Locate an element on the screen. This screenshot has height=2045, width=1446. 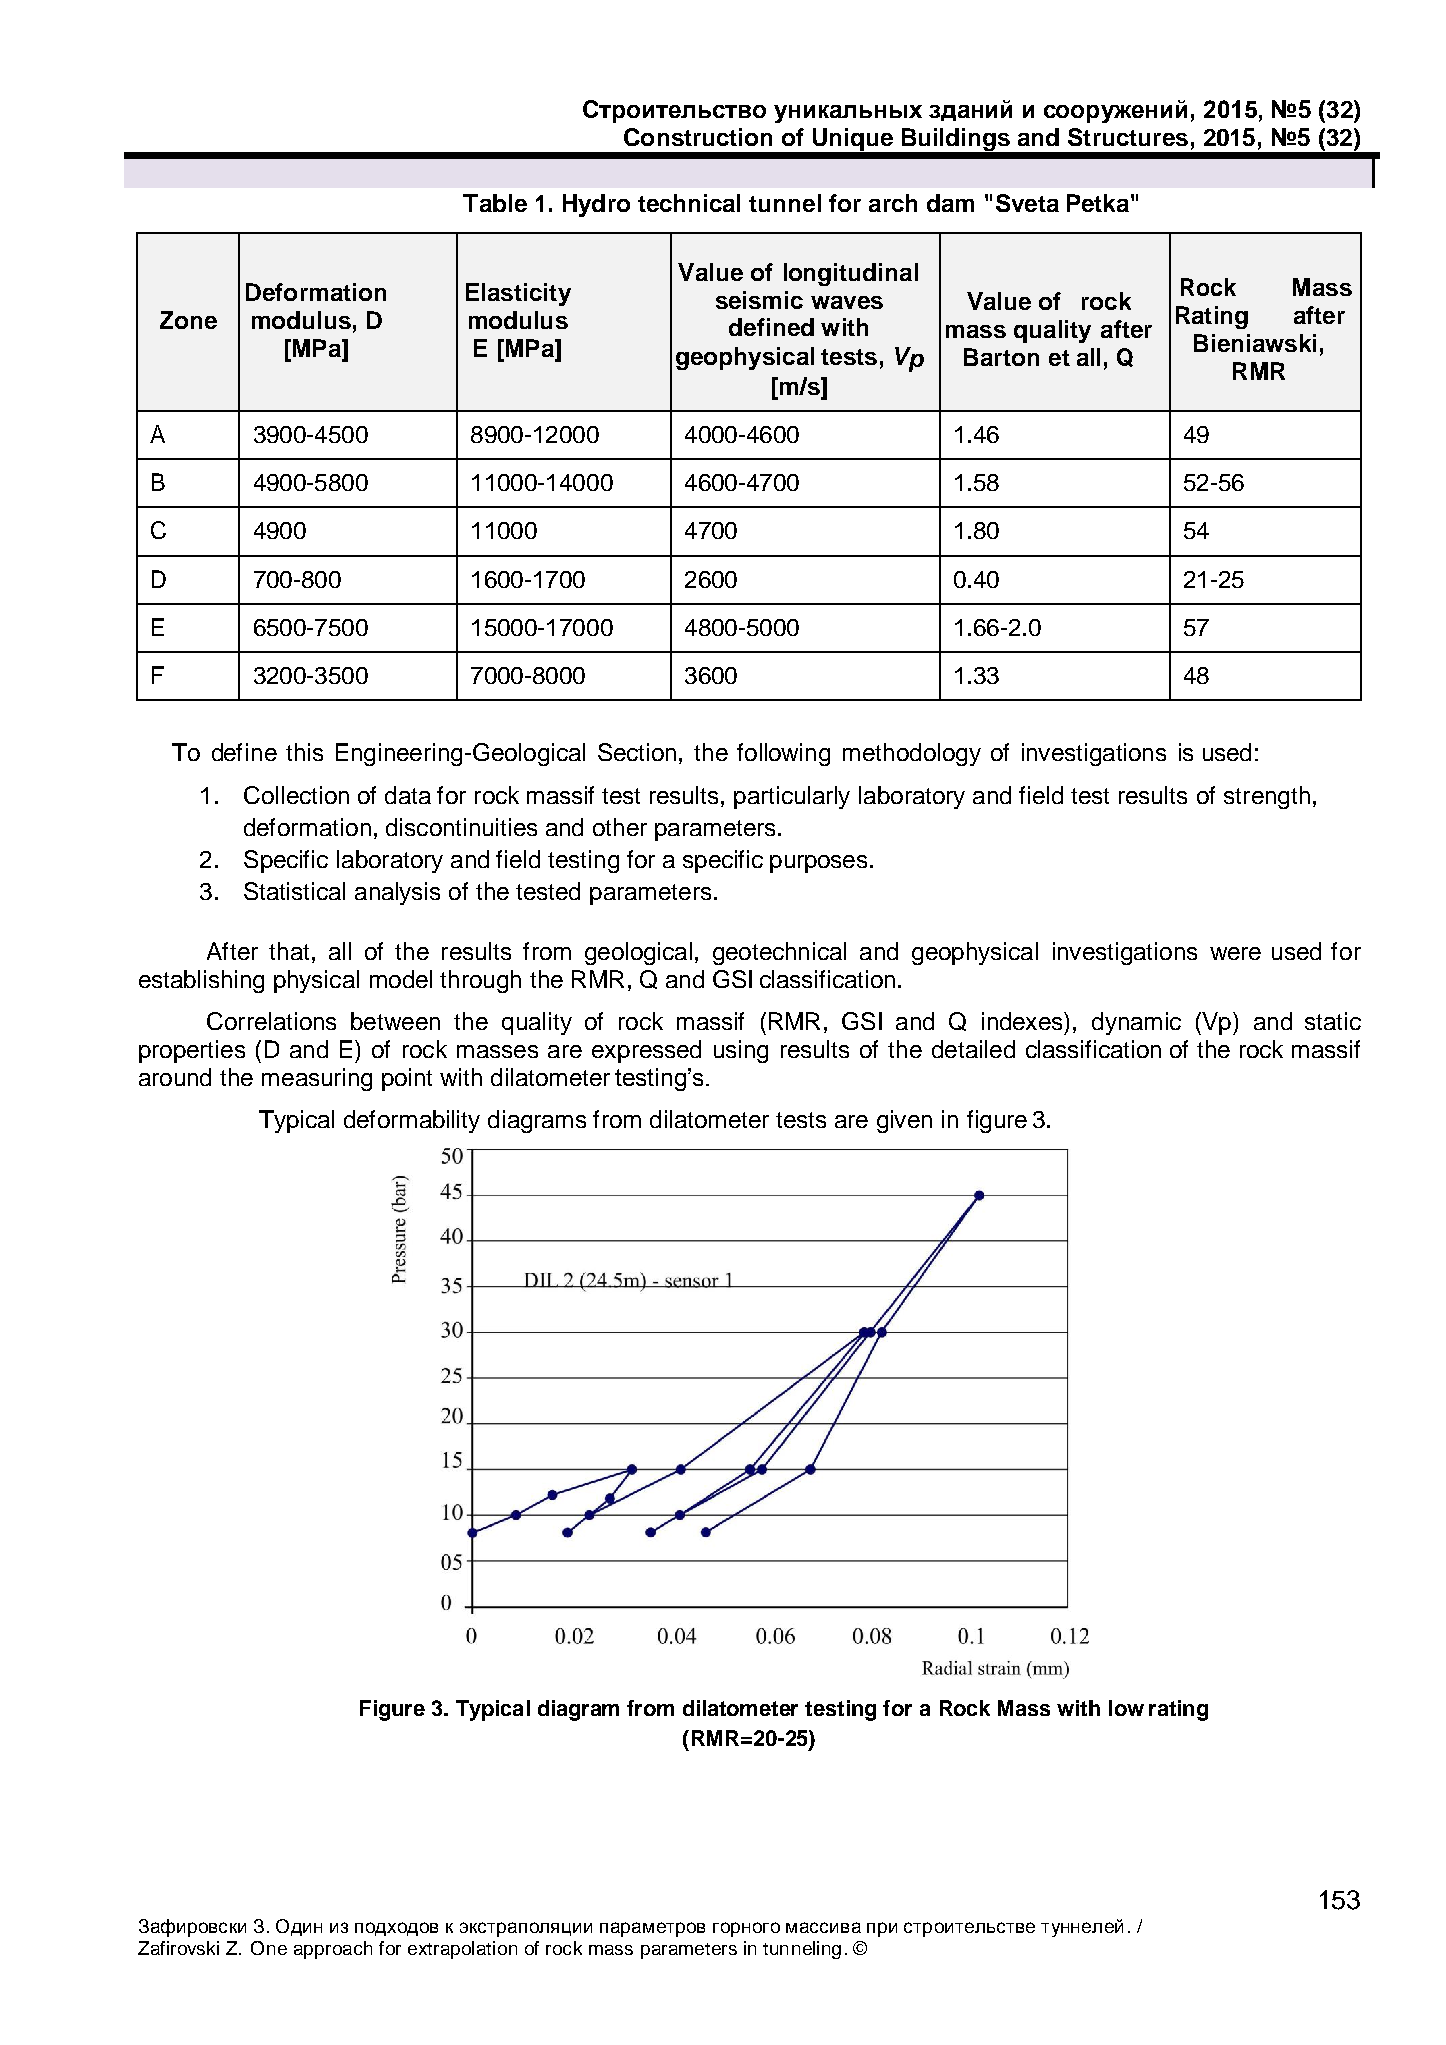
measuring is located at coordinates (317, 1079).
